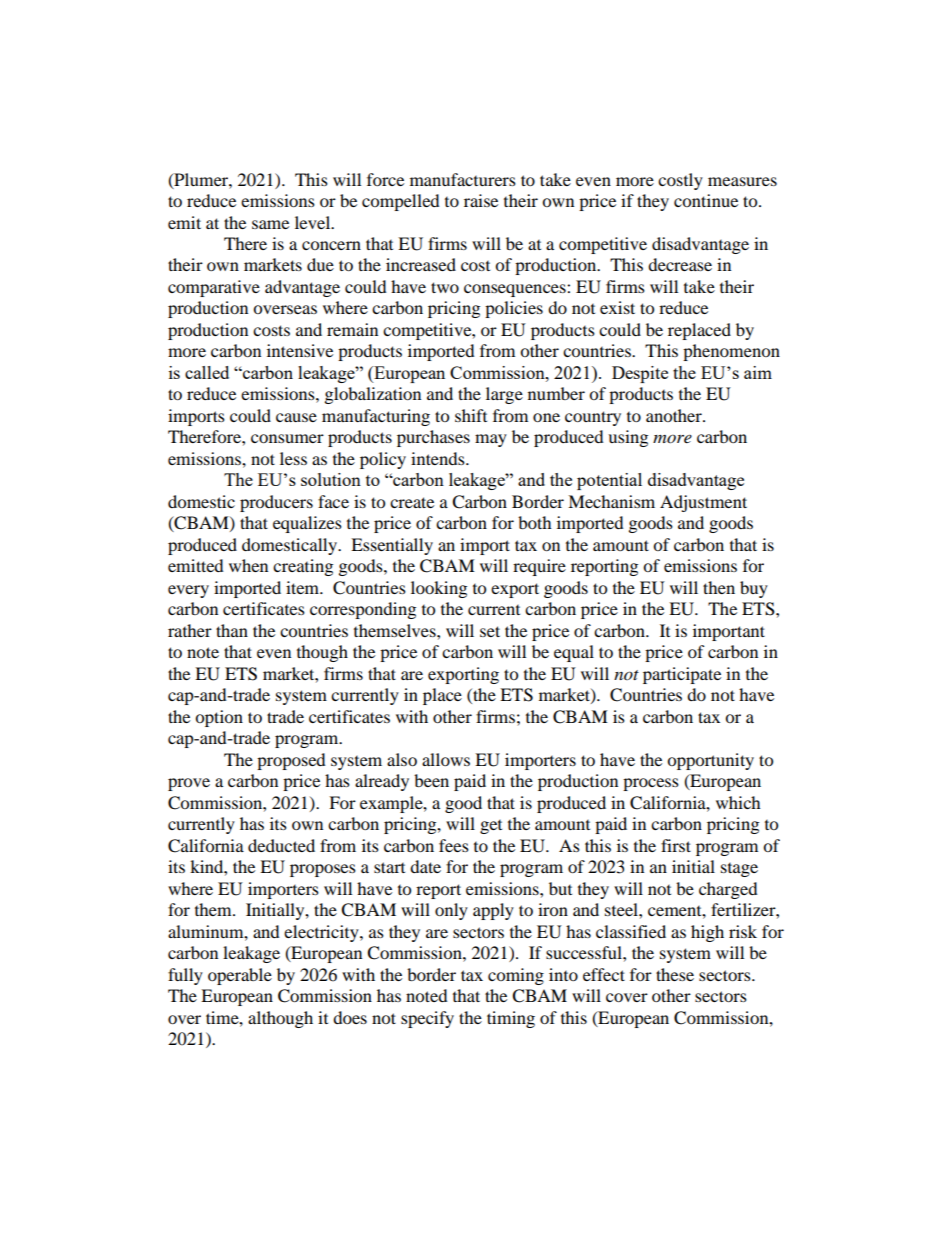  What do you see at coordinates (446, 759) in the image?
I see `allows` at bounding box center [446, 759].
